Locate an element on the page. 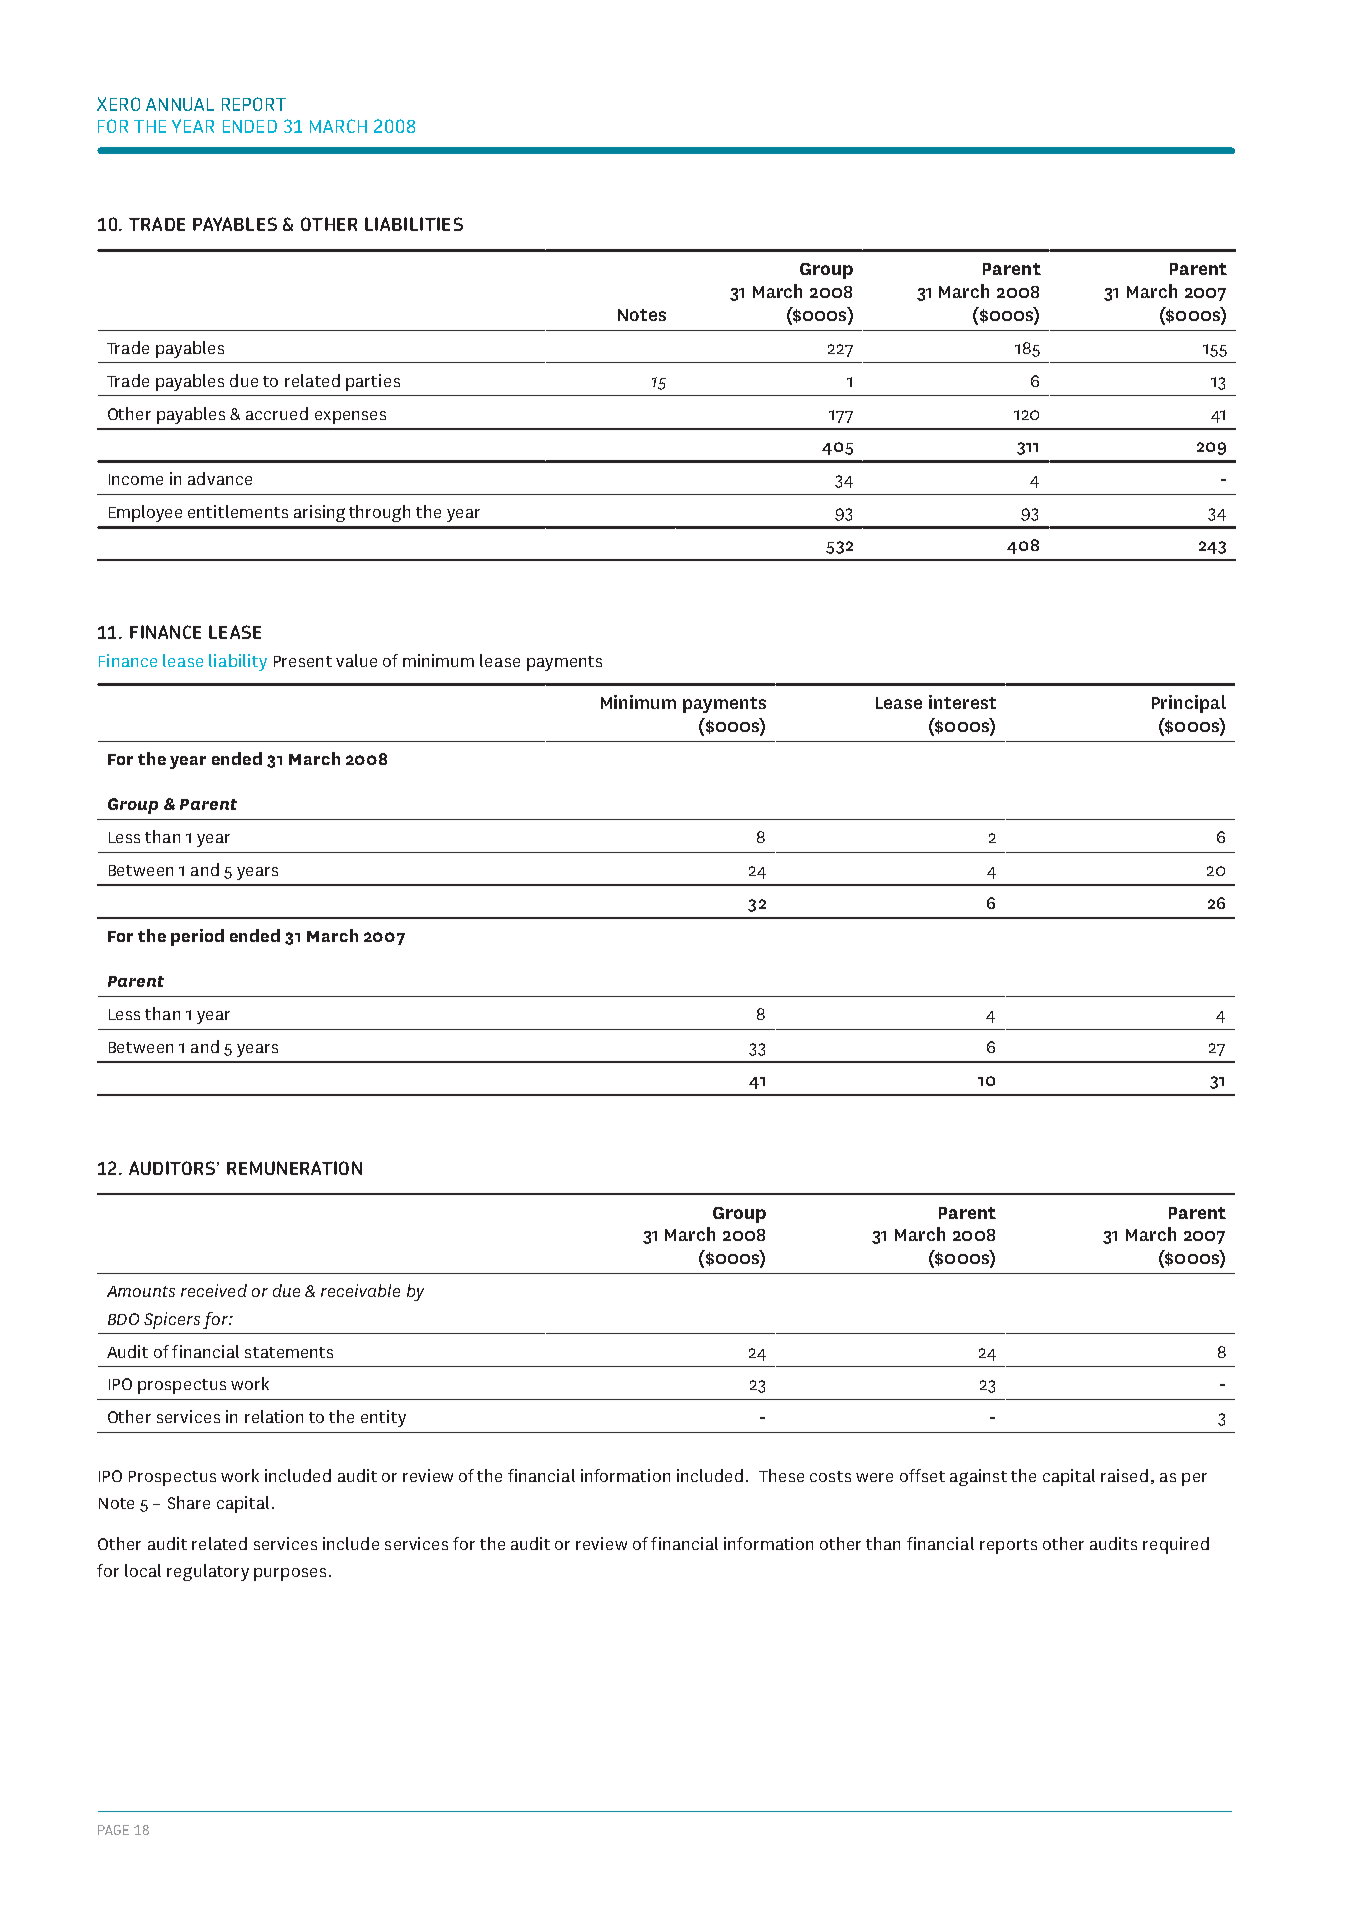 This document has width=1363, height=1928. annual is located at coordinates (180, 104).
